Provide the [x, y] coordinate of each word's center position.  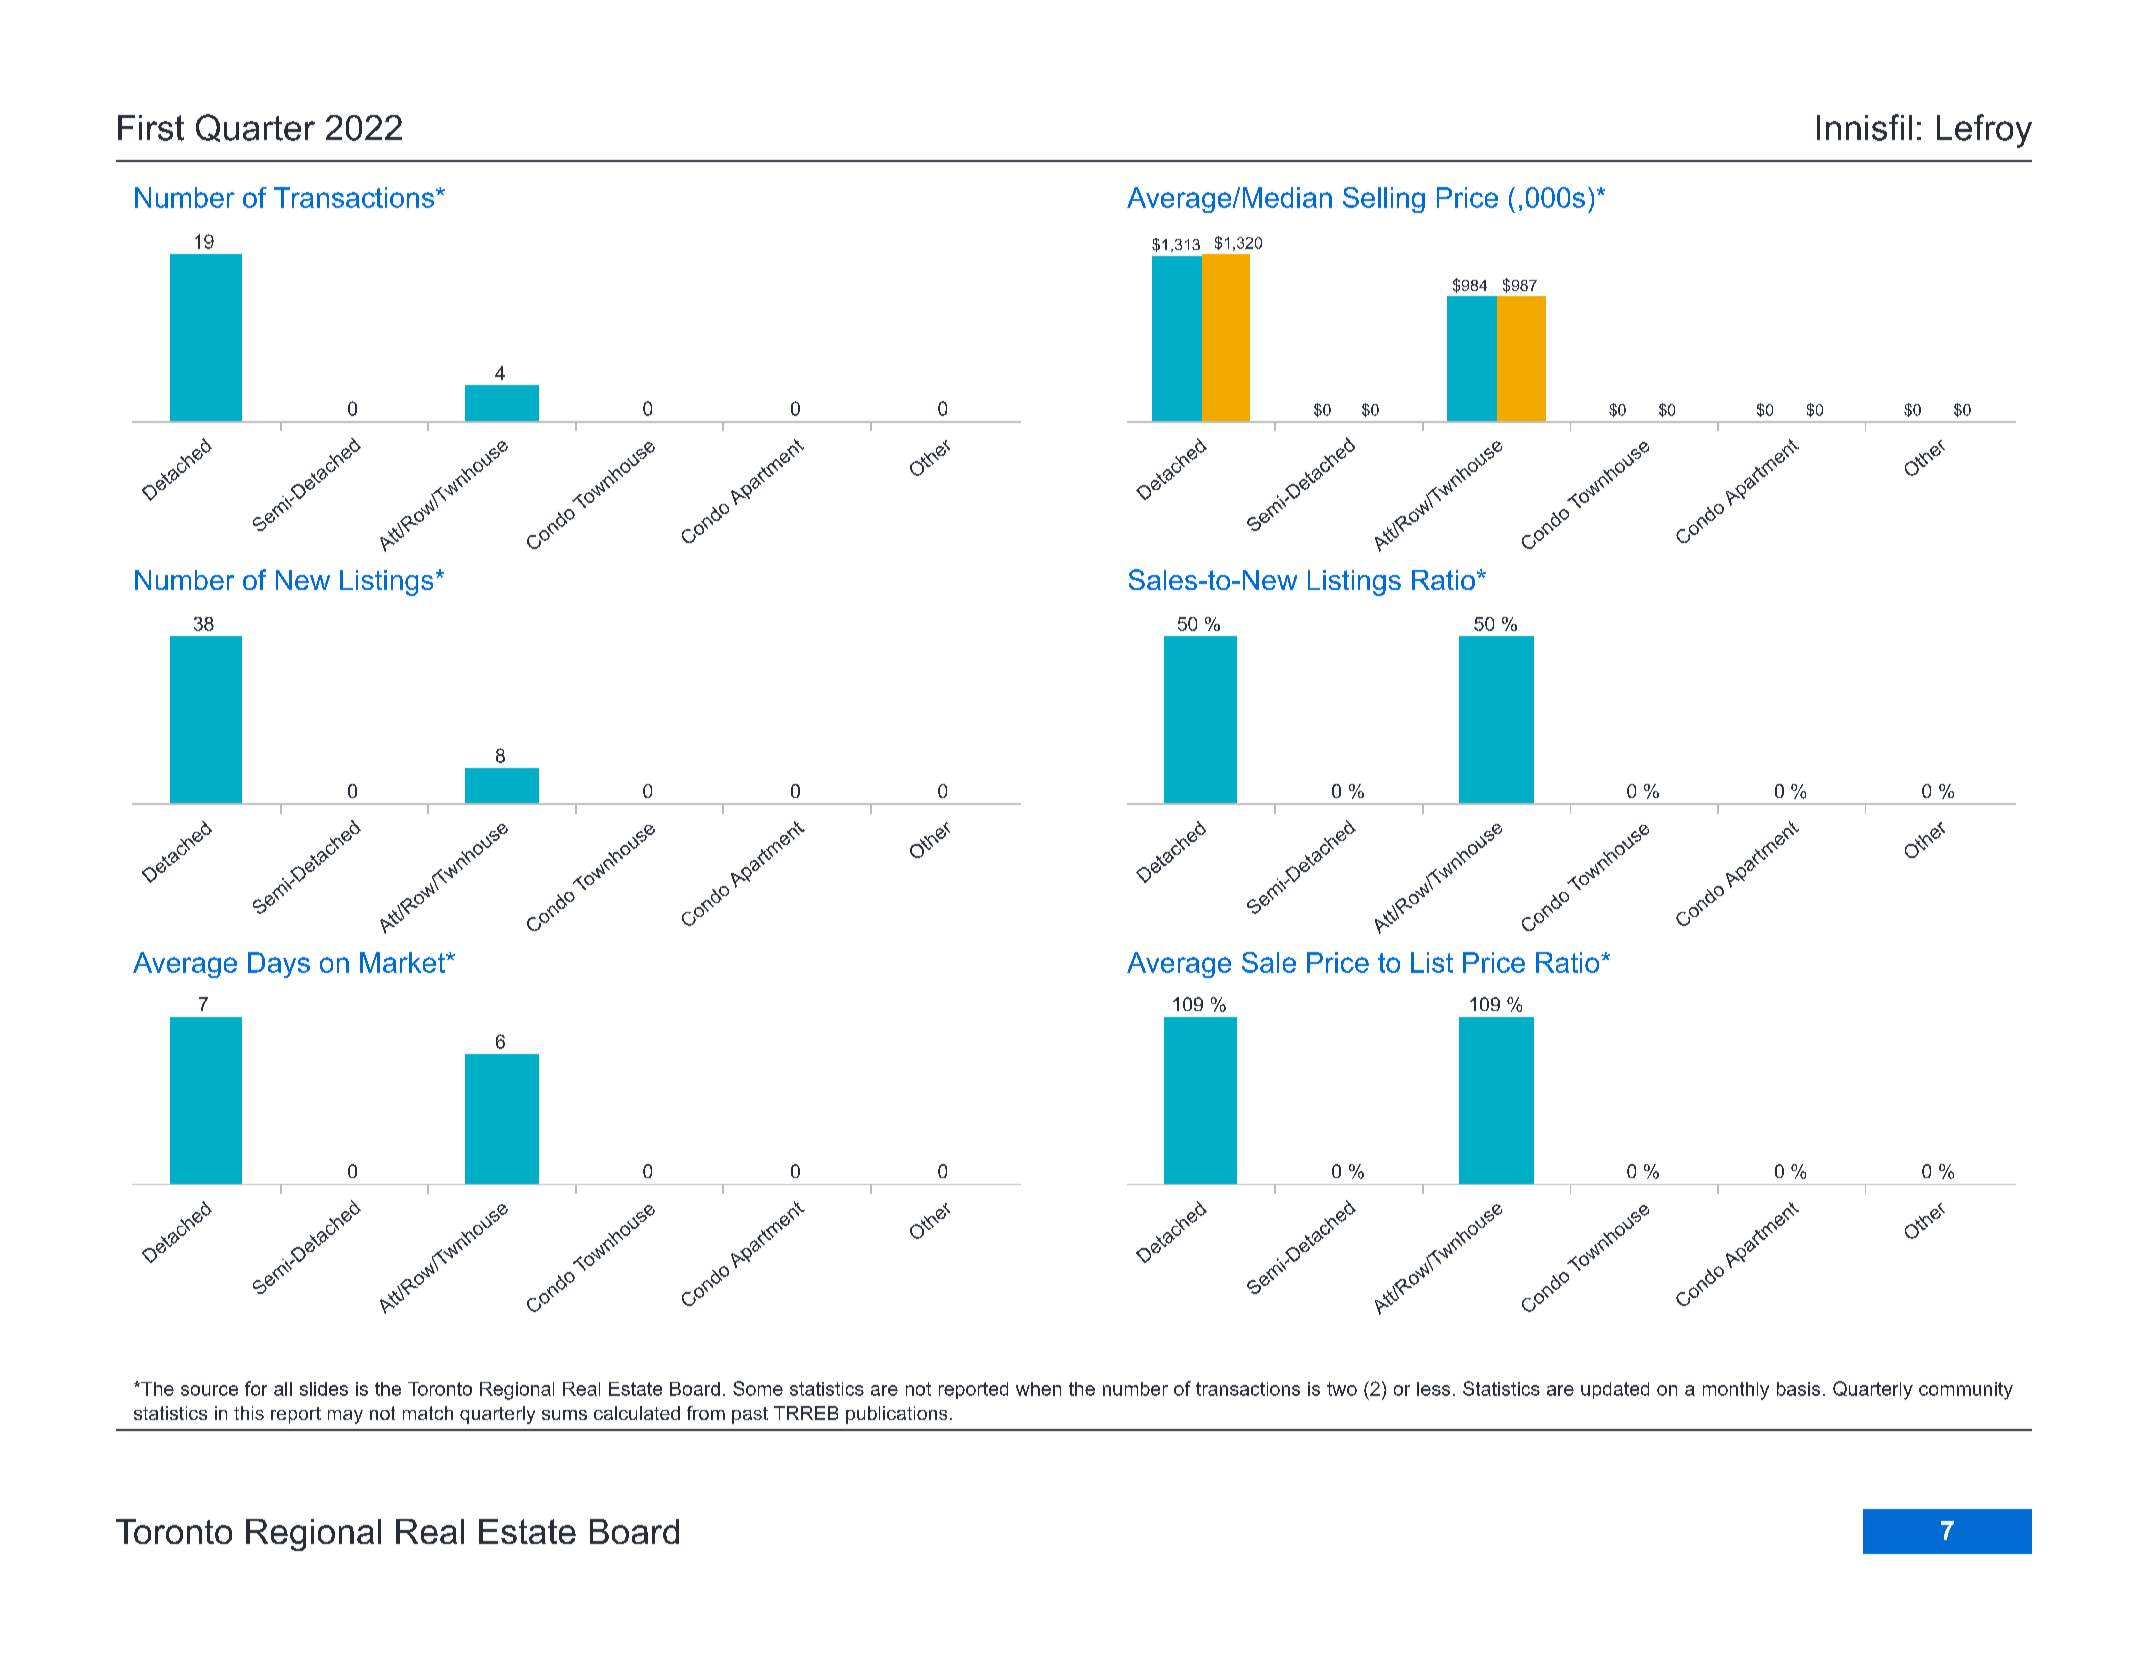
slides [324, 1389]
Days [279, 965]
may [345, 1417]
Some [758, 1388]
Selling [1384, 200]
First [151, 128]
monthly [1736, 1391]
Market [403, 962]
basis [1798, 1389]
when [1038, 1389]
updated [1615, 1390]
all [283, 1389]
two [1342, 1389]
